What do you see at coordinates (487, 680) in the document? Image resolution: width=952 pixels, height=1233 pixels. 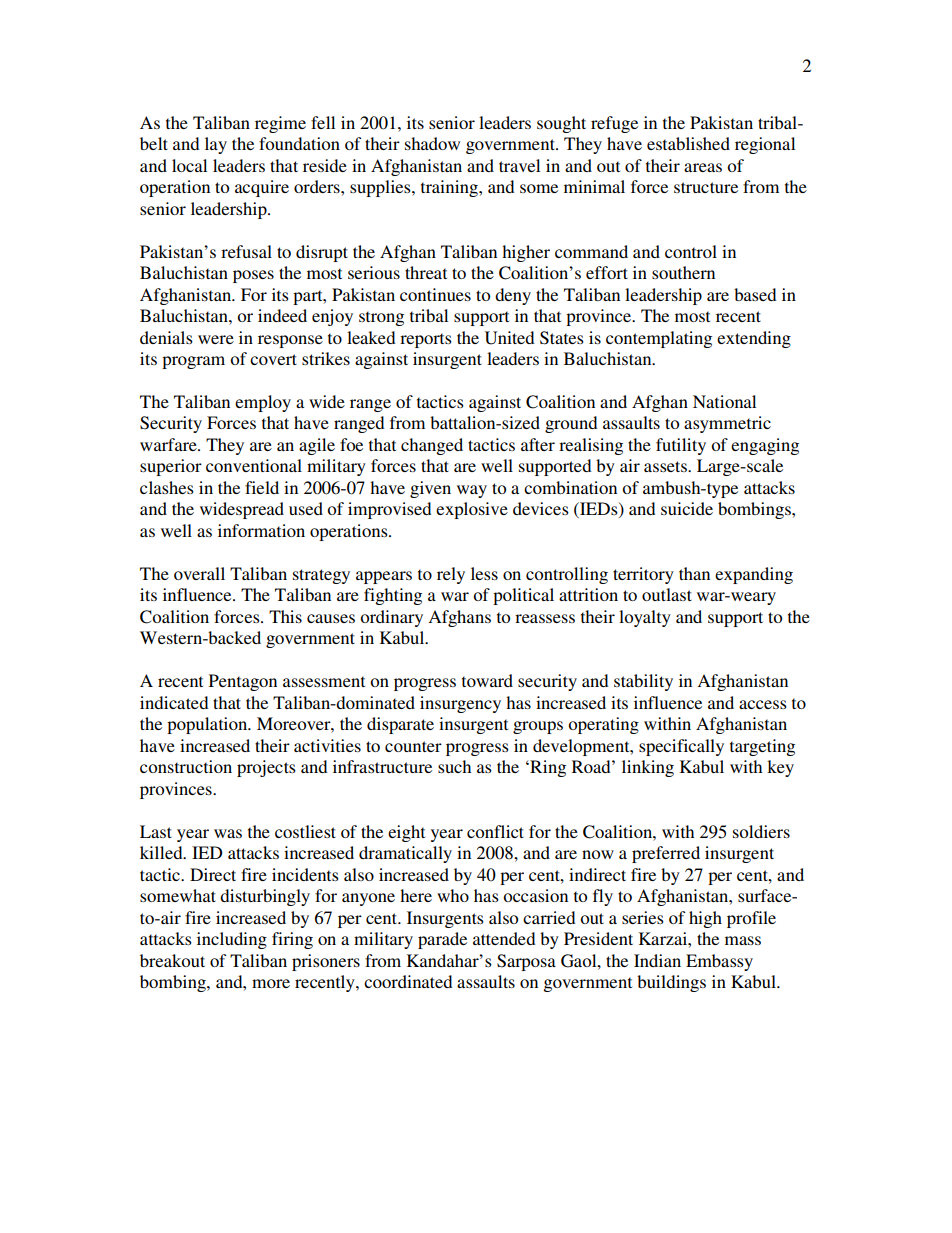 I see `toward` at bounding box center [487, 680].
